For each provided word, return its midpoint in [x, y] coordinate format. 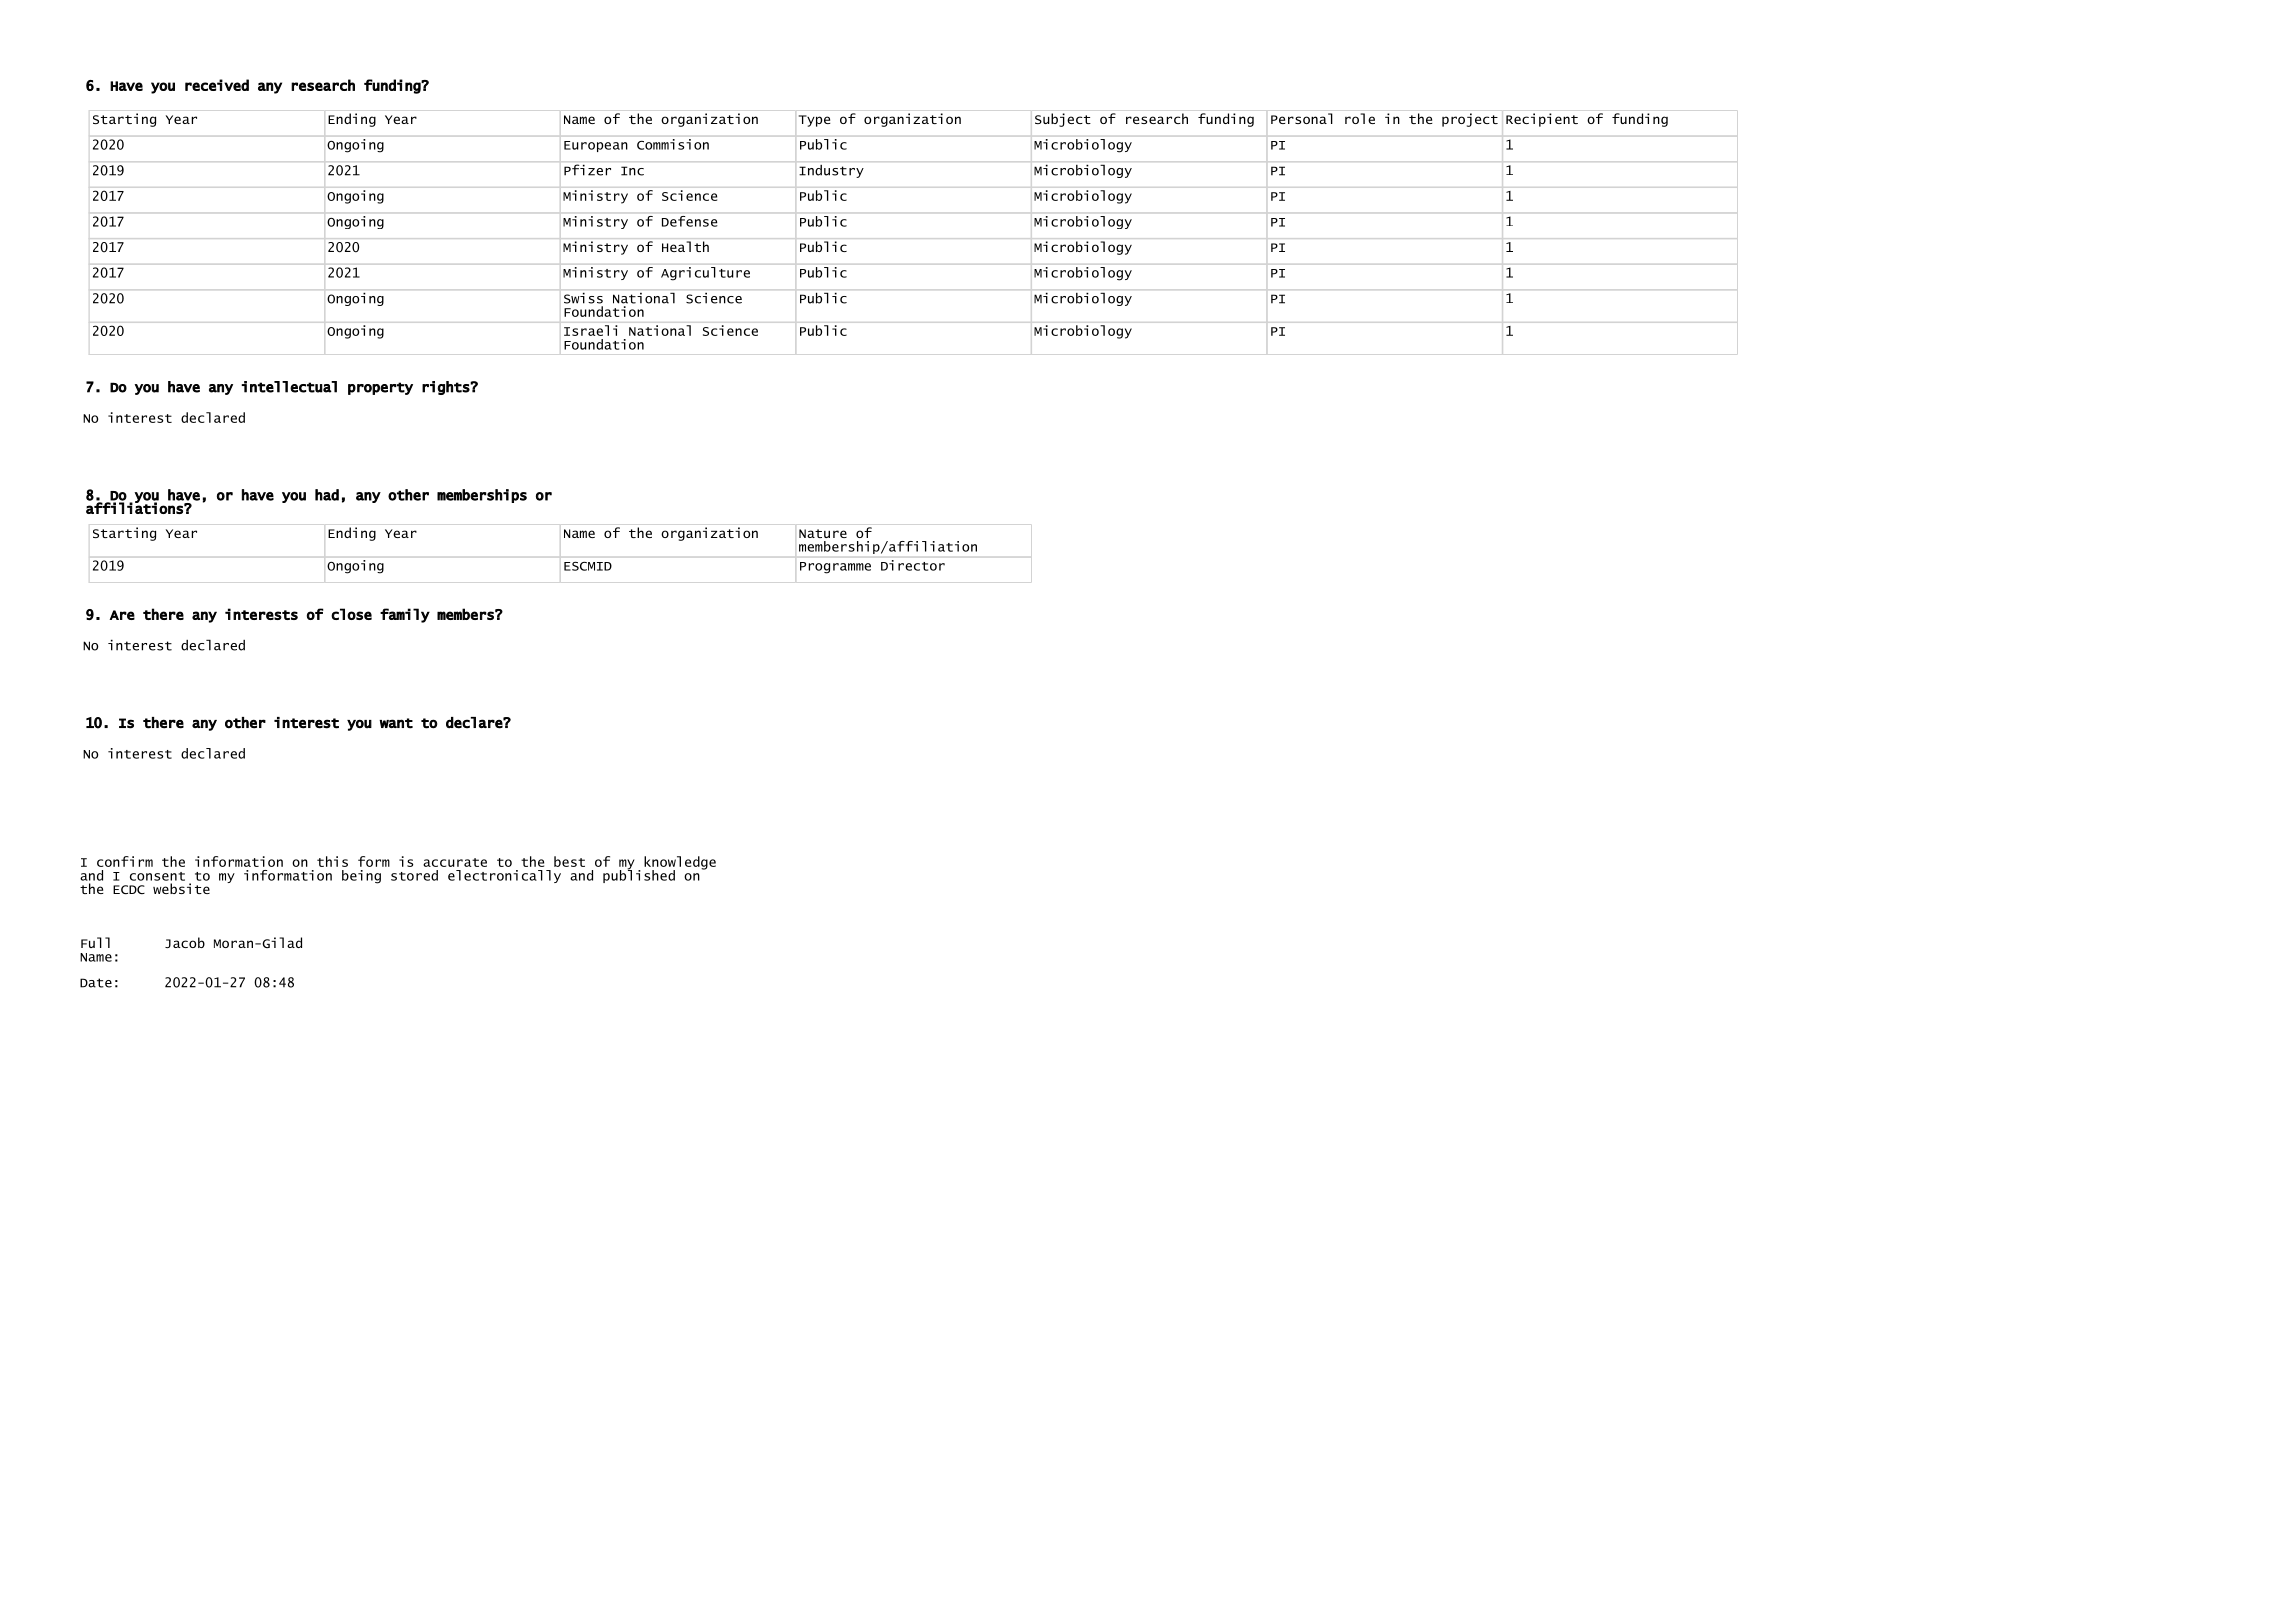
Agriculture [705, 273]
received [217, 85]
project [1470, 120]
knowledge [680, 864]
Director [913, 565]
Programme [835, 568]
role [1360, 118]
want [396, 723]
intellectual [289, 387]
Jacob [185, 942]
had [327, 495]
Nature [823, 533]
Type [815, 121]
